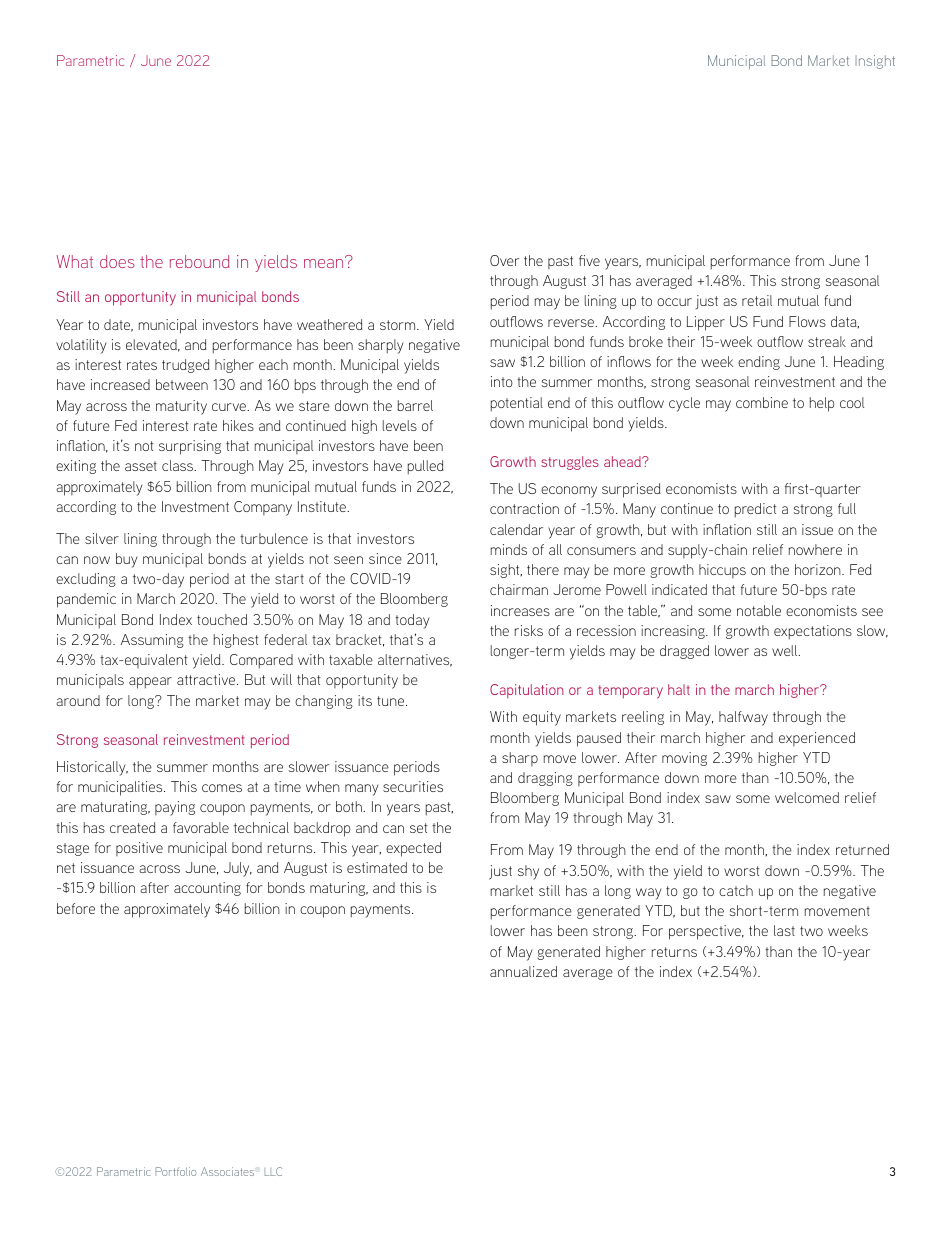  What do you see at coordinates (273, 1171) in the screenshot?
I see `LLC` at bounding box center [273, 1171].
